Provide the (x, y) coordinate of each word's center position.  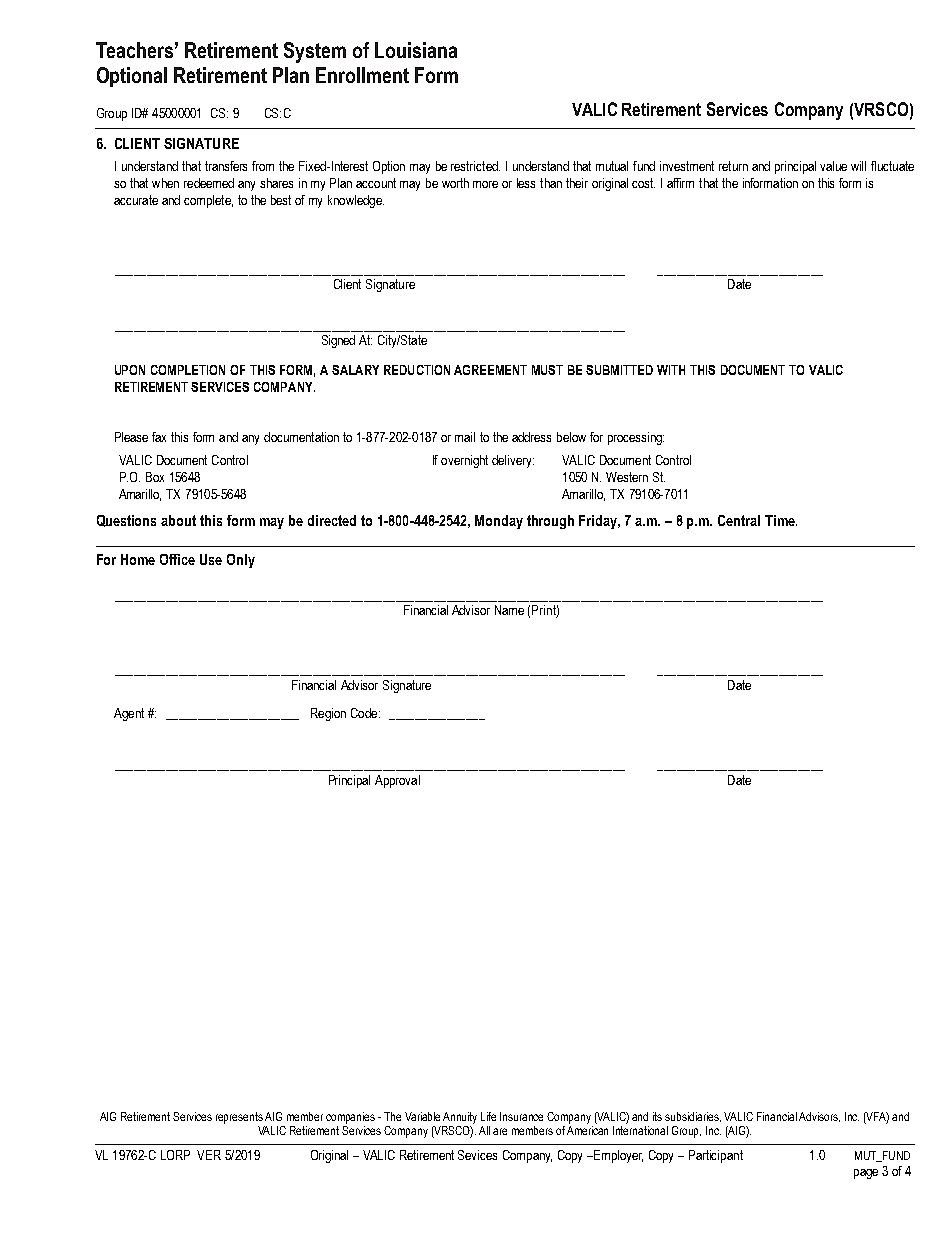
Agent (129, 714)
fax (159, 437)
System (315, 52)
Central (739, 520)
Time (781, 520)
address (531, 437)
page (866, 1174)
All (484, 1130)
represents (239, 1118)
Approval (397, 781)
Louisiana (416, 50)
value (833, 166)
